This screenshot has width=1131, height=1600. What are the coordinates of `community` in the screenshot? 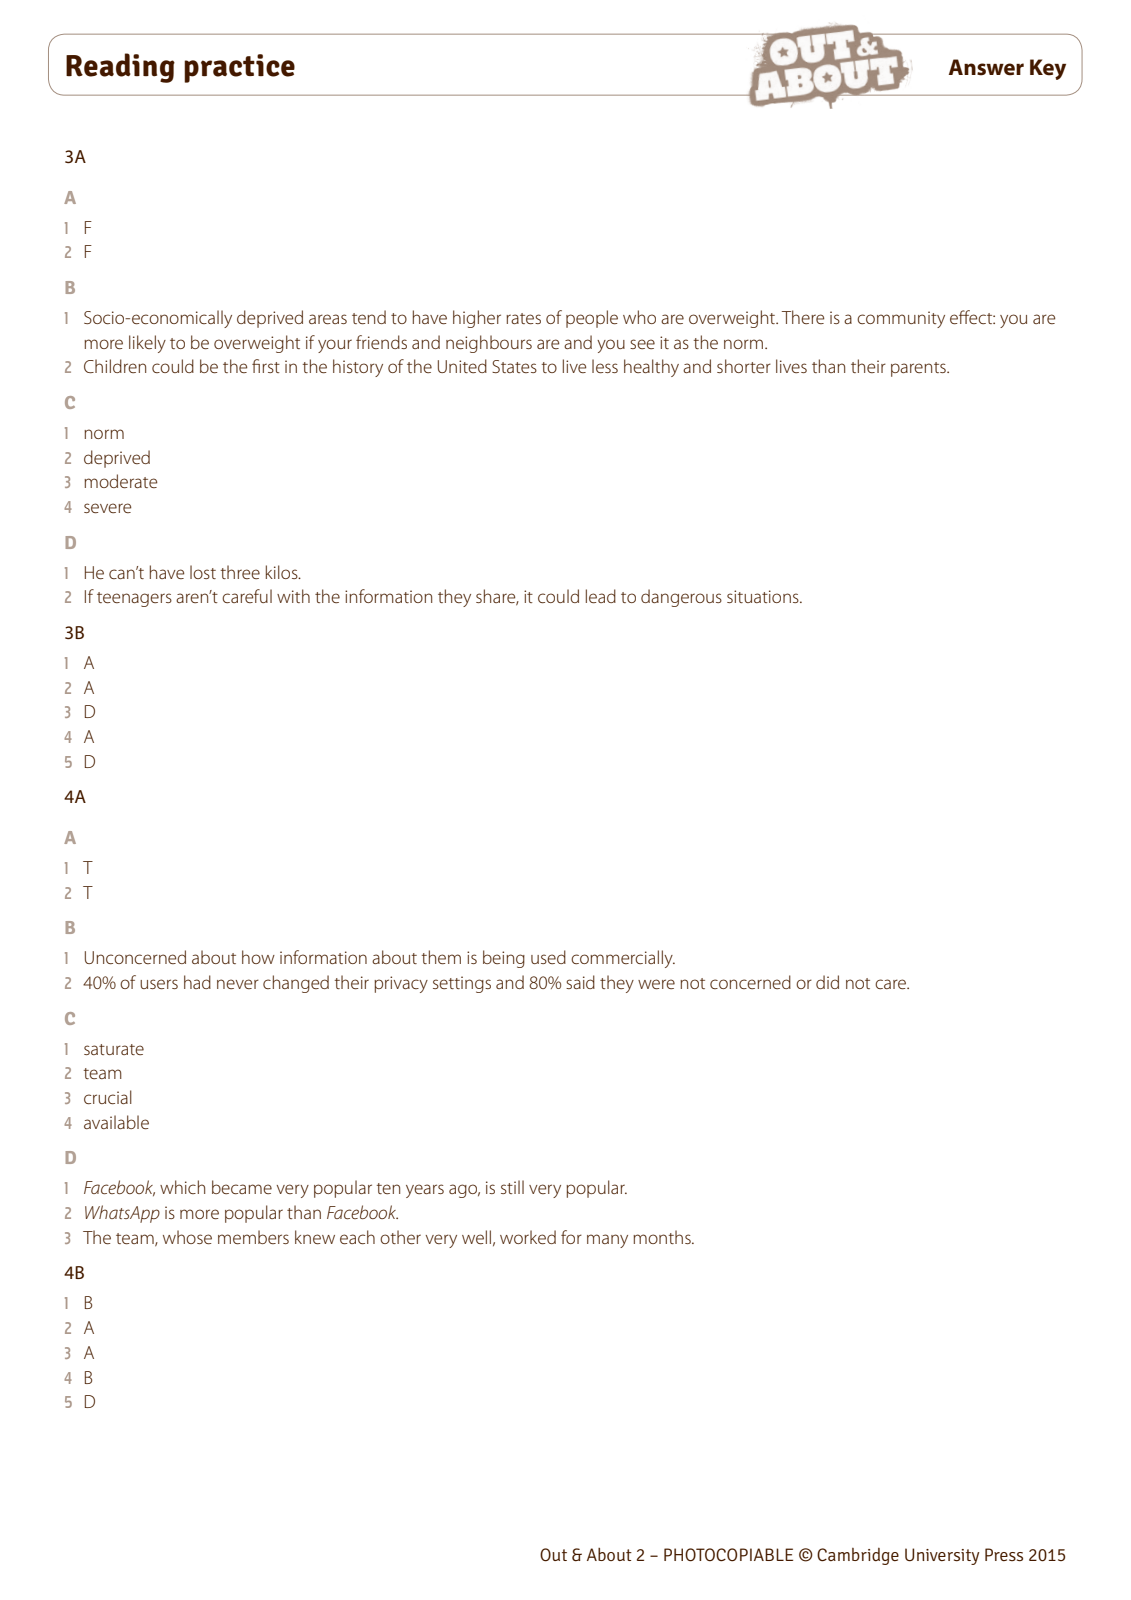 It's located at (901, 319).
